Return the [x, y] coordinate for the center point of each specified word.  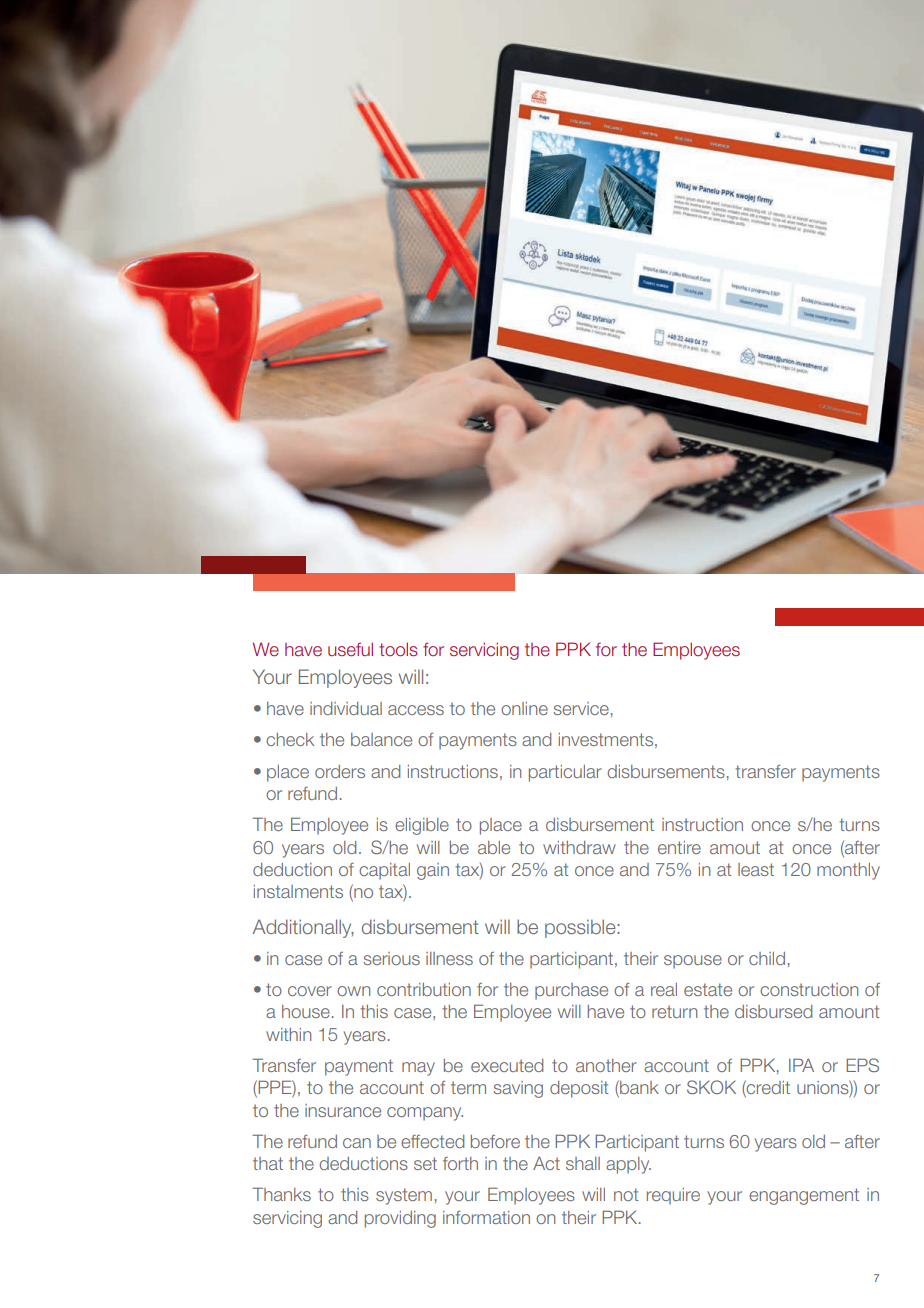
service [581, 708]
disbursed [773, 1011]
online [524, 708]
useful [350, 649]
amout [735, 847]
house [306, 1011]
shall [583, 1163]
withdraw [579, 847]
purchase [571, 991]
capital [384, 871]
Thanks [281, 1194]
